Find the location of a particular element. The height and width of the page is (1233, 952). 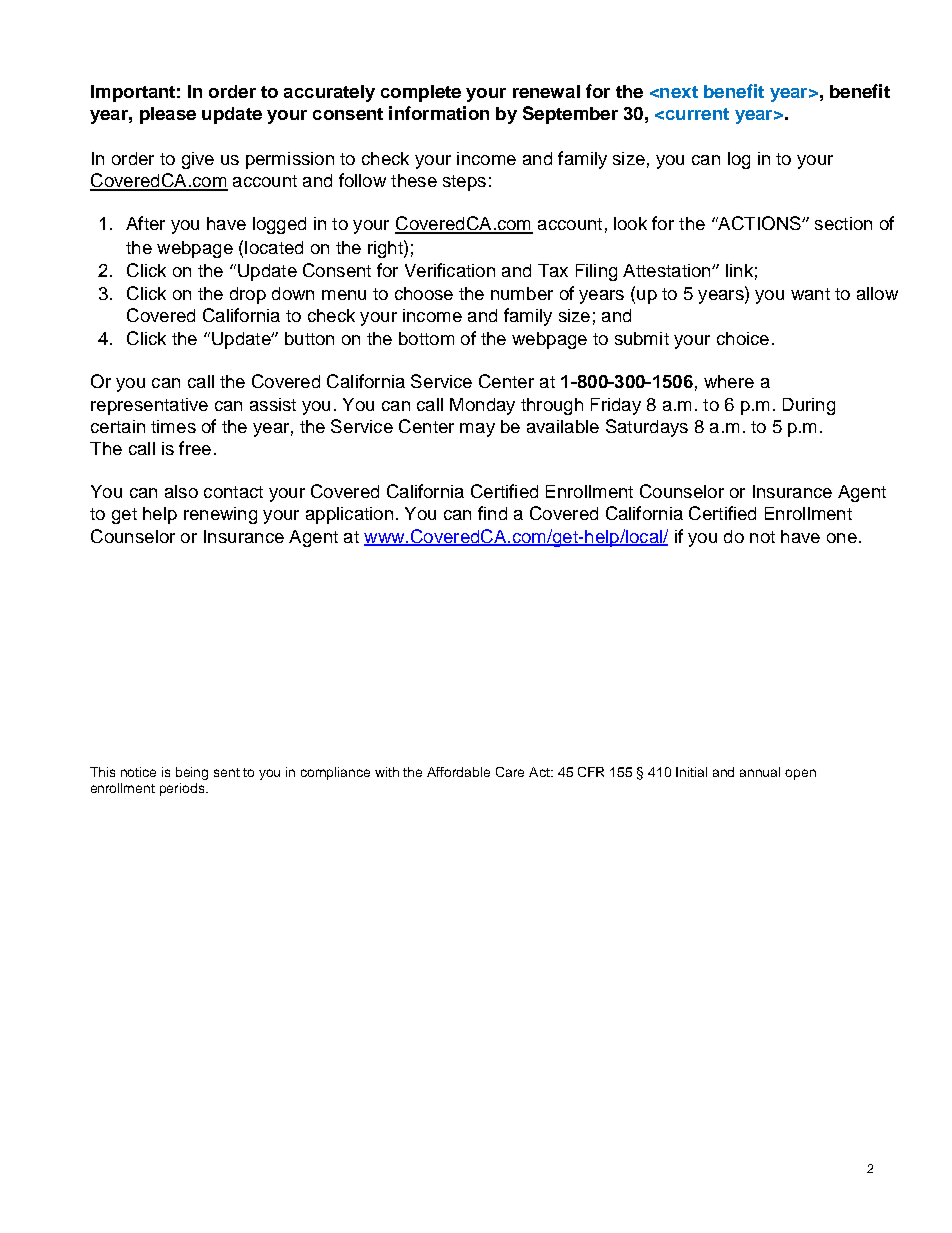

information is located at coordinates (439, 113).
